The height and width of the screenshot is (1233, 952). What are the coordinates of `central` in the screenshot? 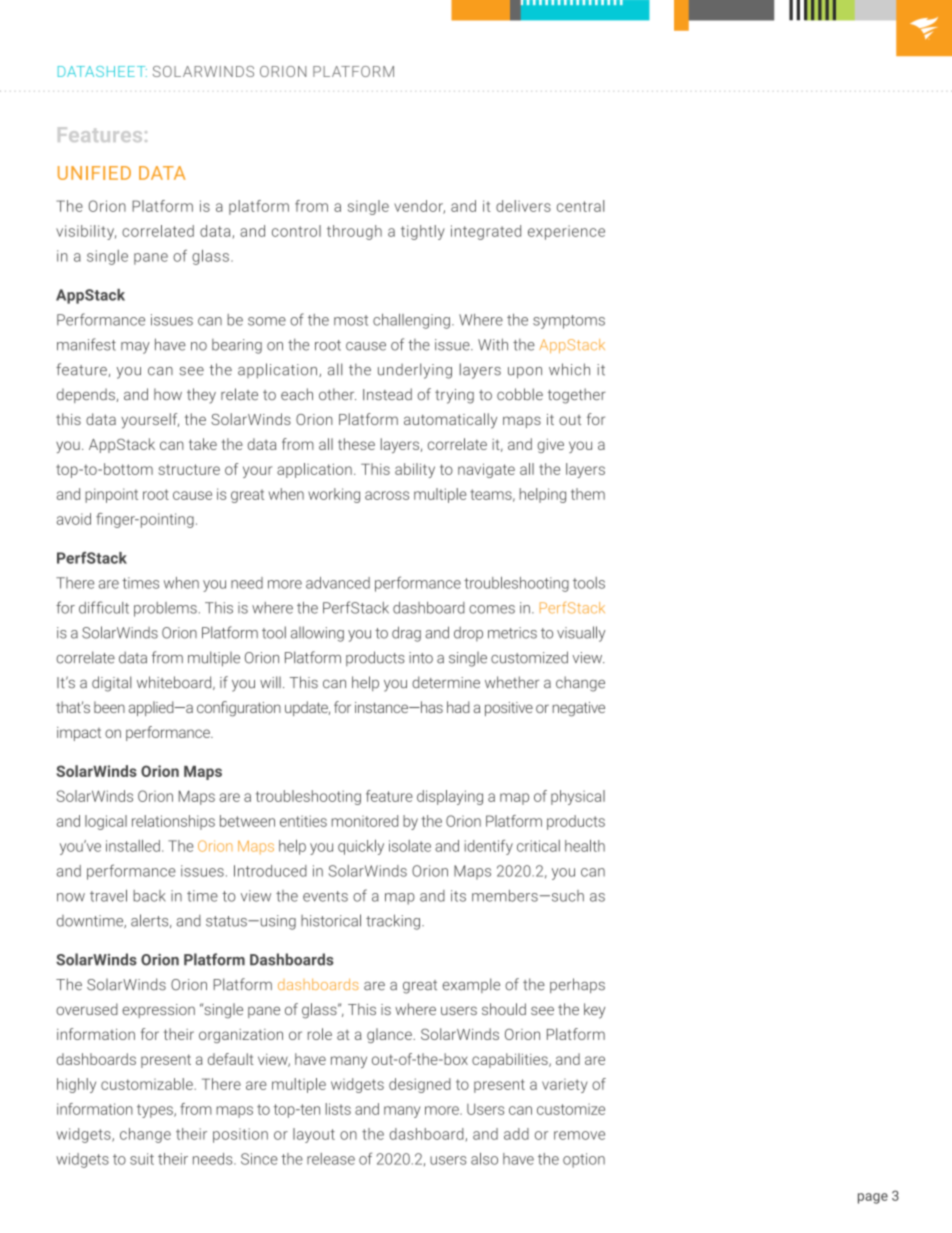 It's located at (580, 206).
